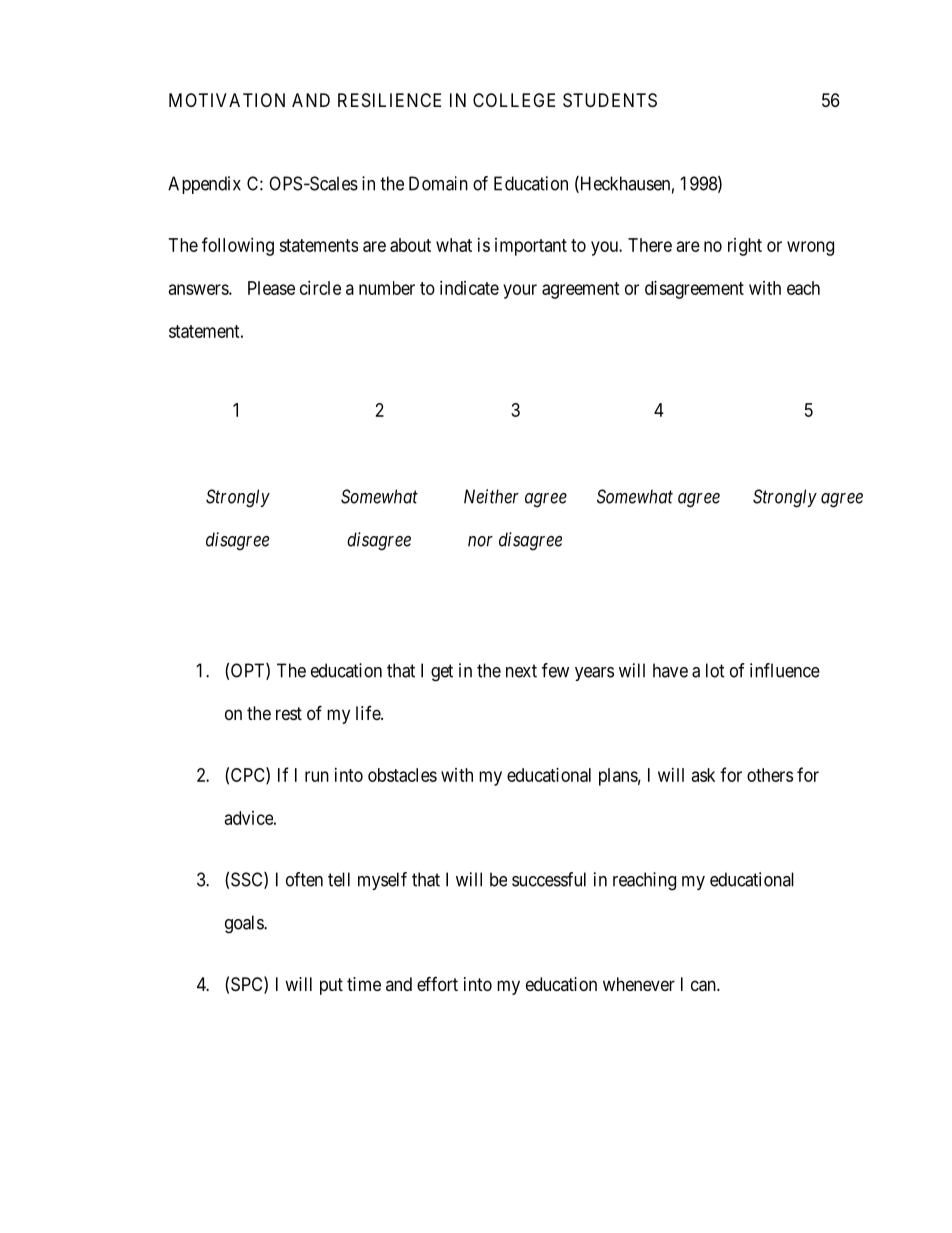 Image resolution: width=952 pixels, height=1233 pixels. Describe the element at coordinates (715, 670) in the screenshot. I see `lot` at that location.
